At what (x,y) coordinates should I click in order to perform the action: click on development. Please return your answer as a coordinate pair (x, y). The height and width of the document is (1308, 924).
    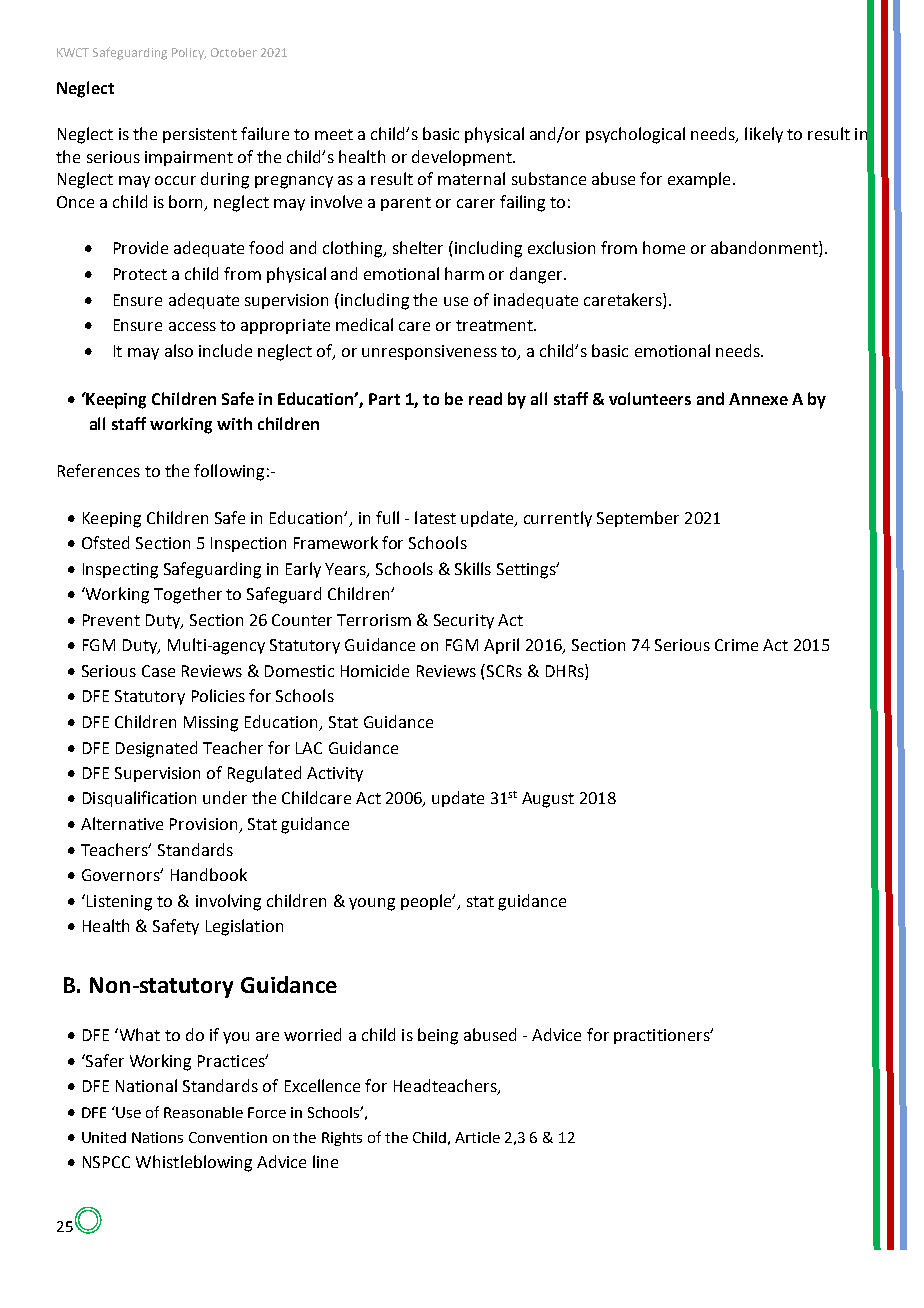
    Looking at the image, I should click on (463, 158).
